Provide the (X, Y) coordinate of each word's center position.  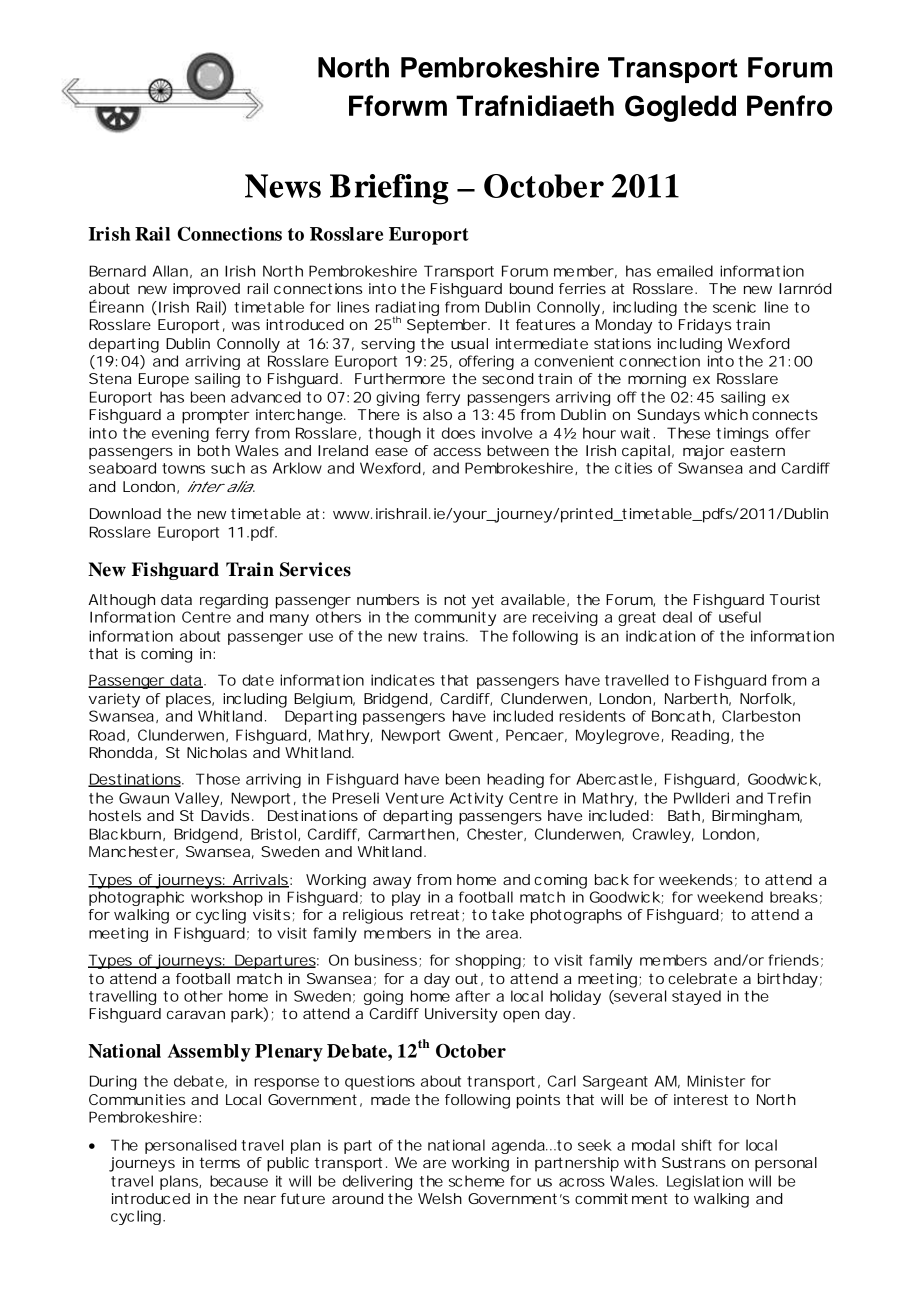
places (190, 700)
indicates (403, 680)
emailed (685, 271)
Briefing (389, 189)
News (283, 186)
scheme (476, 1181)
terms (219, 1162)
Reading (702, 736)
